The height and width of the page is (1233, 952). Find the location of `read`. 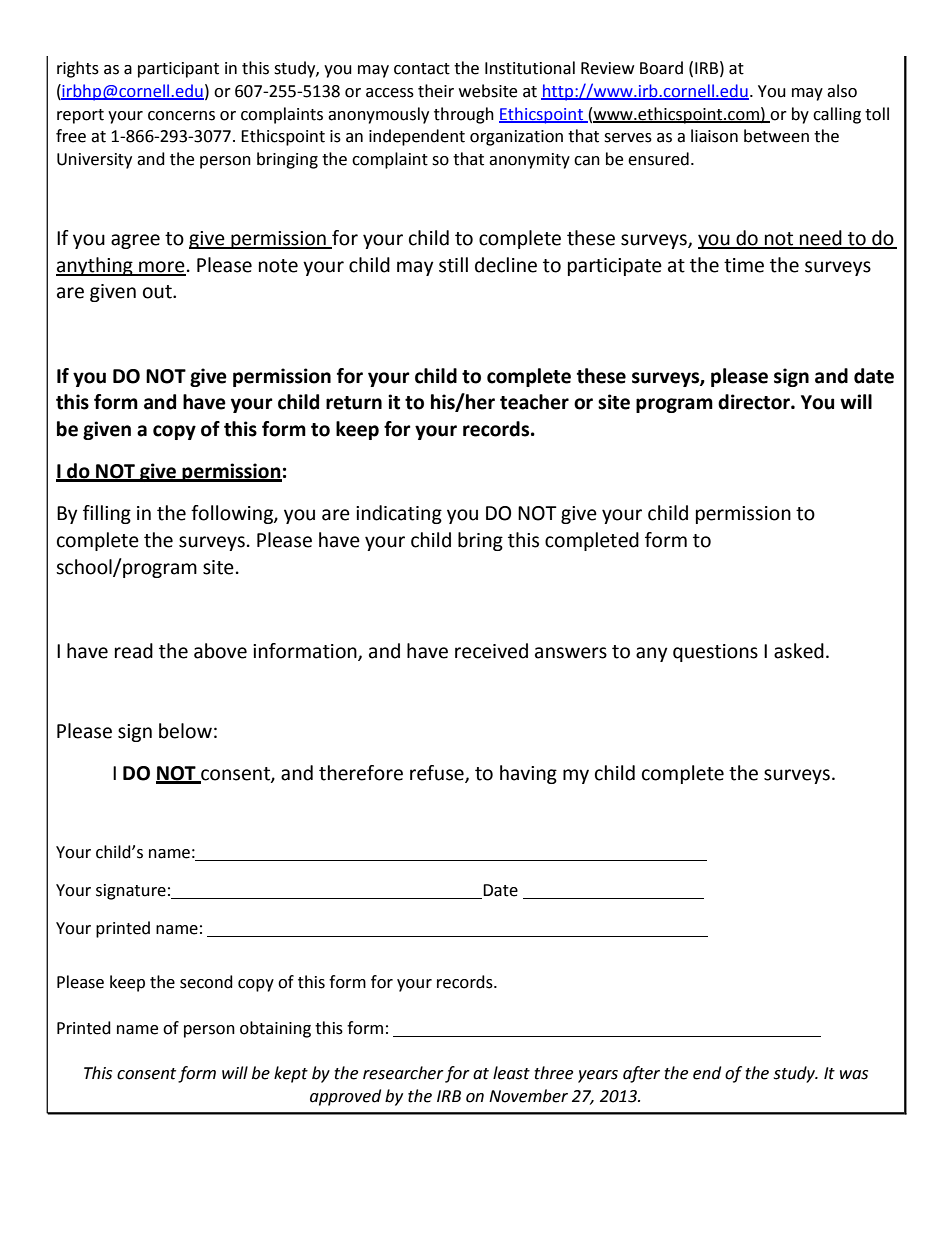

read is located at coordinates (134, 651).
